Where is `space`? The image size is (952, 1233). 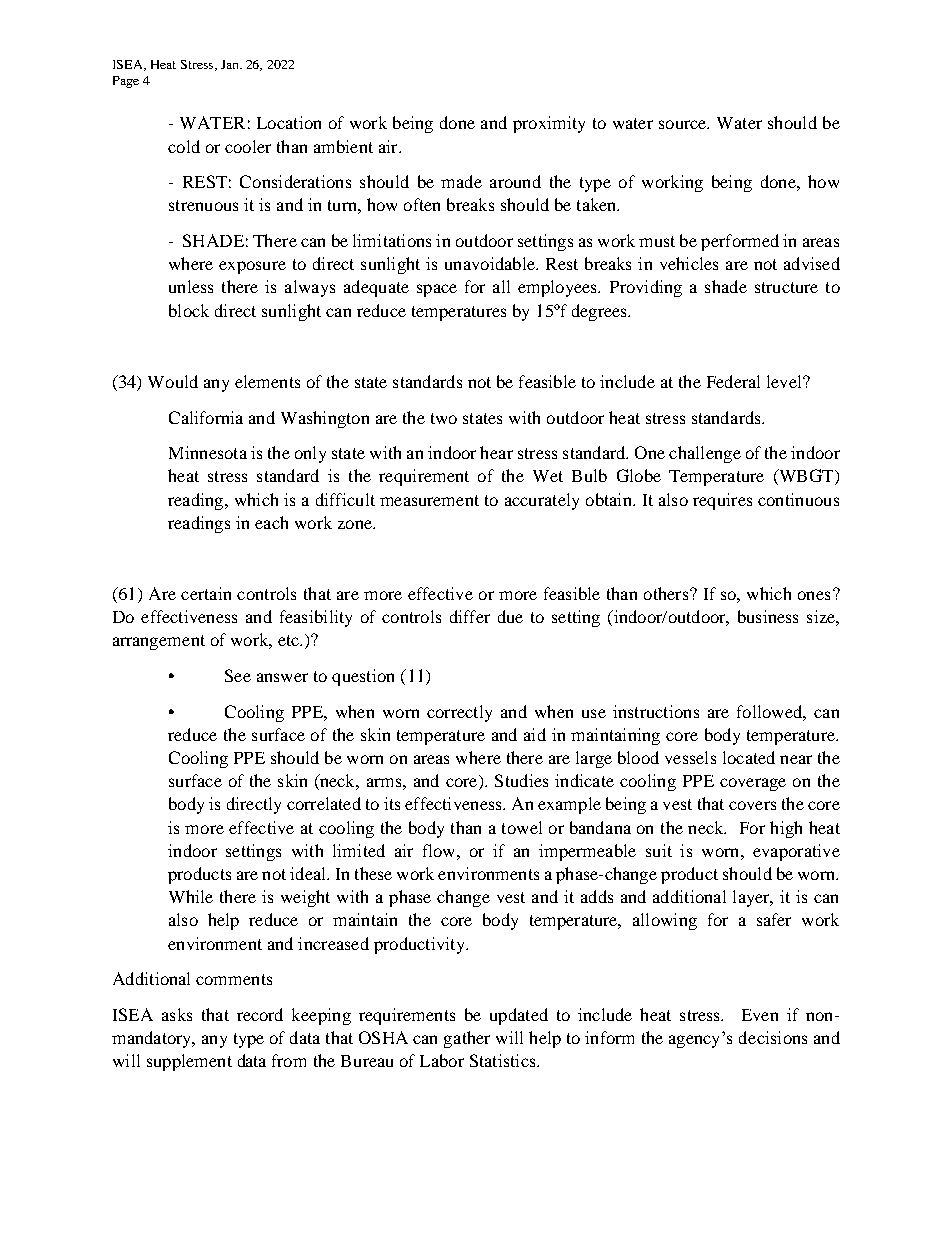 space is located at coordinates (437, 290).
